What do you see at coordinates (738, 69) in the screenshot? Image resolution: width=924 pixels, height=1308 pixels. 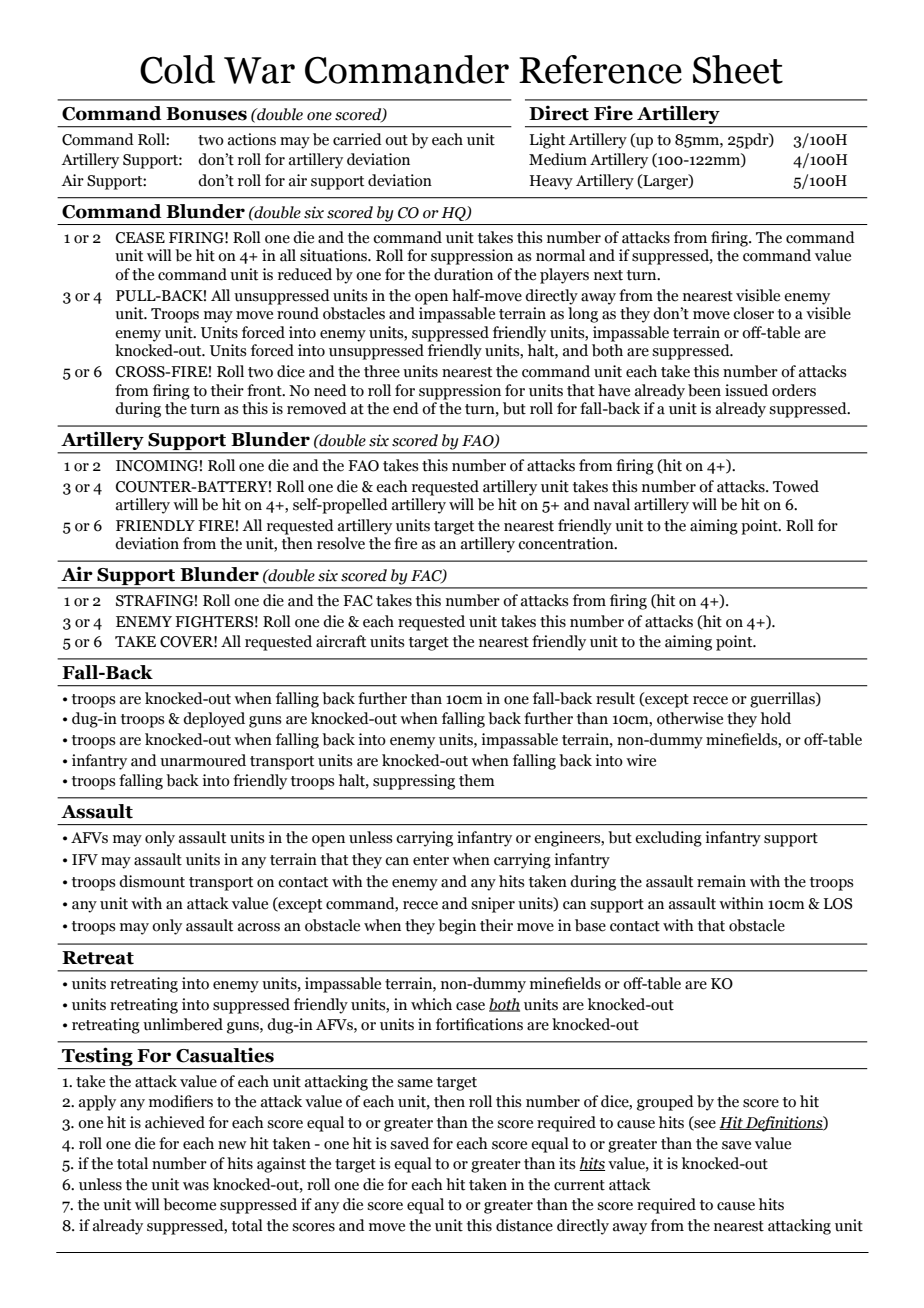 I see `Sheet` at bounding box center [738, 69].
